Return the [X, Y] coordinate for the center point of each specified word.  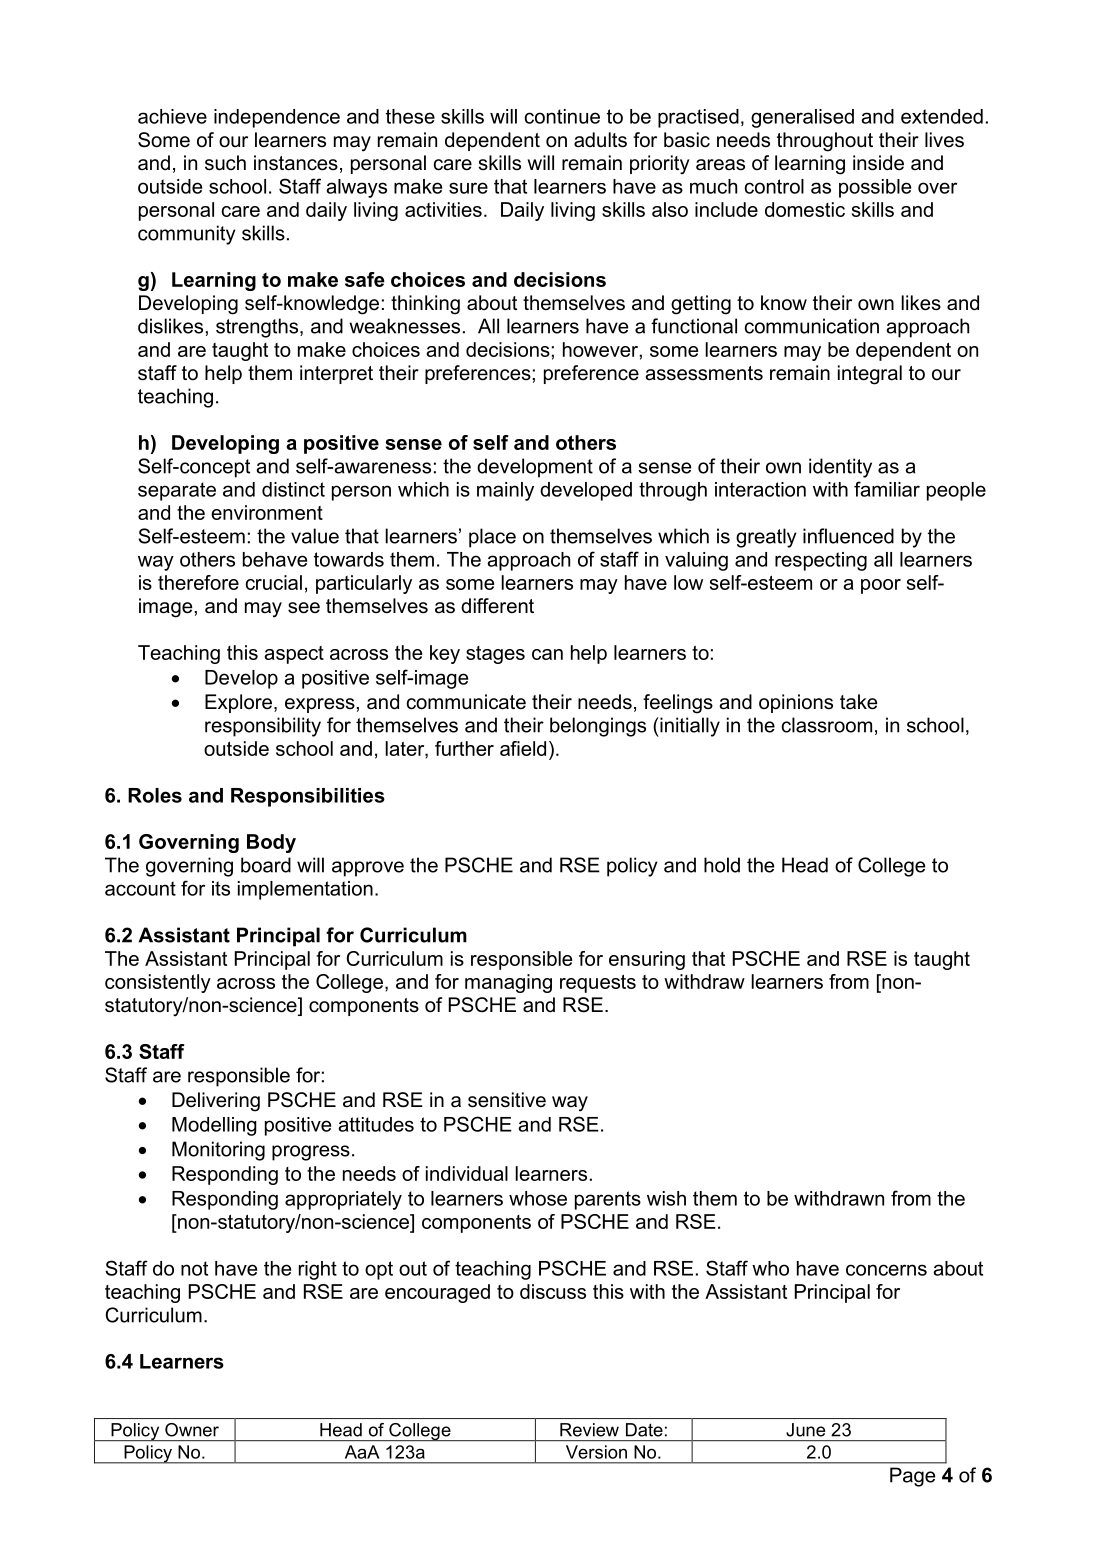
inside [878, 163]
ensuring [647, 960]
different [497, 606]
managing [508, 983]
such [225, 163]
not [194, 1268]
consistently [158, 983]
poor [881, 586]
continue [562, 116]
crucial [274, 582]
